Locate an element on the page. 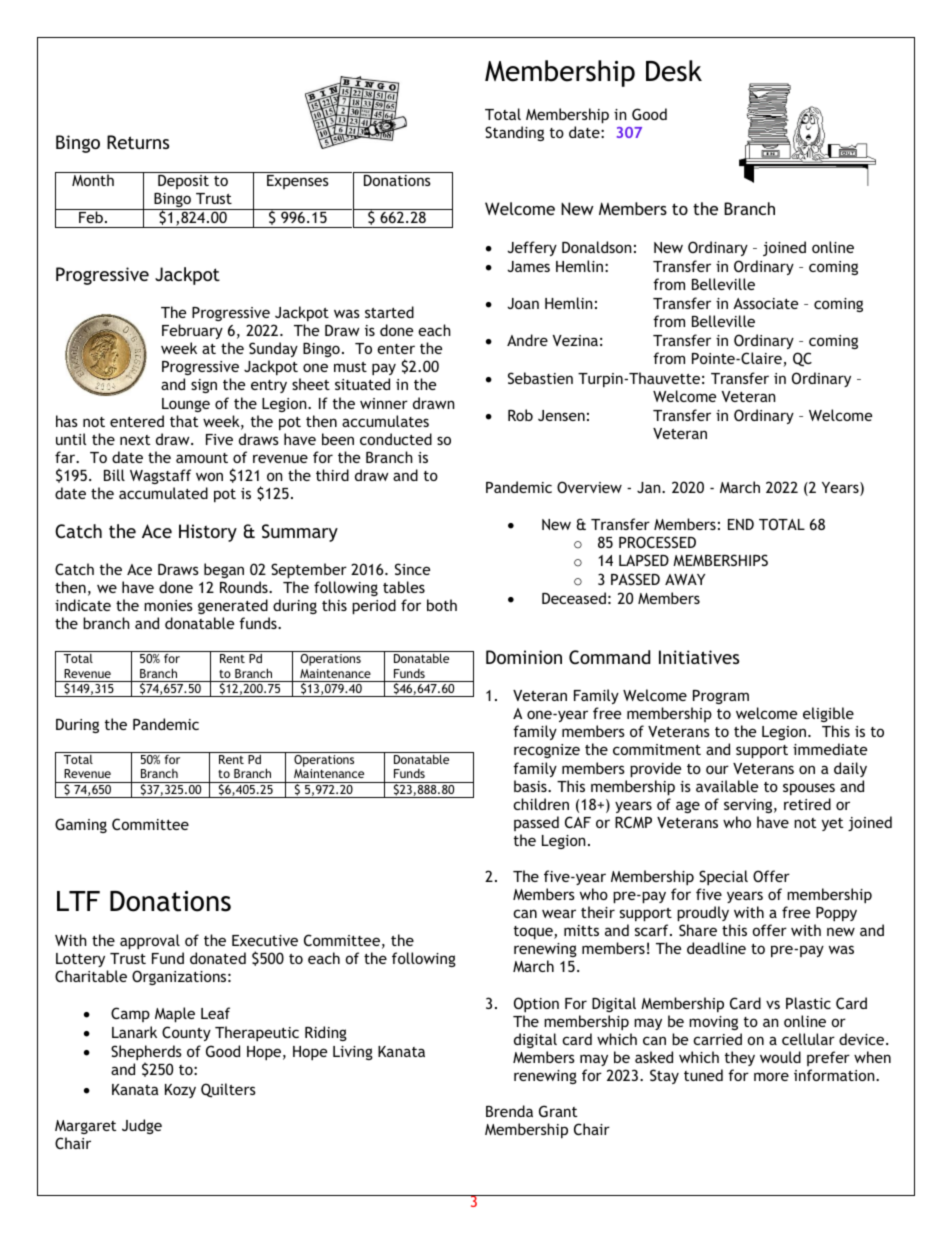 This image has width=952, height=1233. February is located at coordinates (192, 331).
